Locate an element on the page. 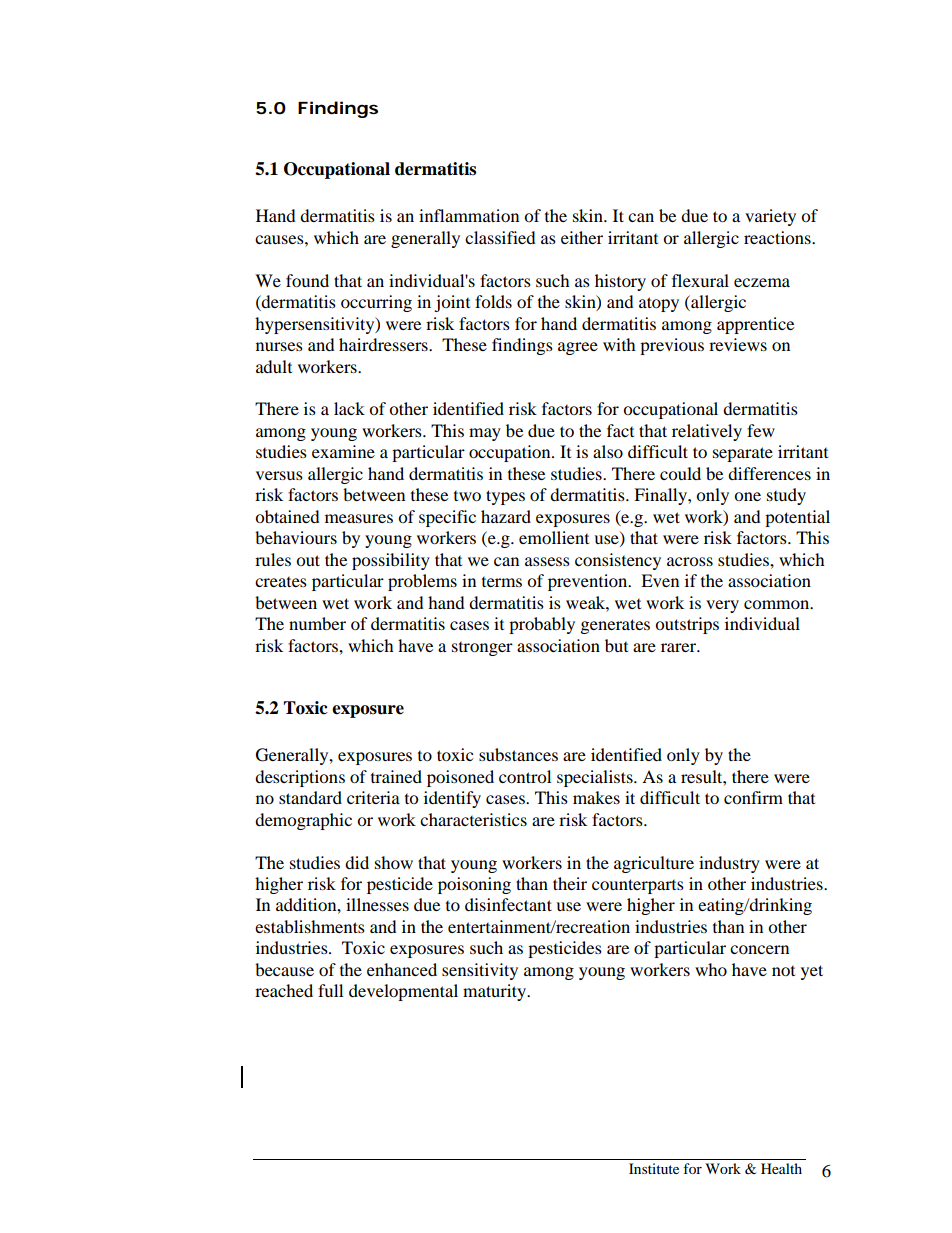  reactions is located at coordinates (778, 237).
